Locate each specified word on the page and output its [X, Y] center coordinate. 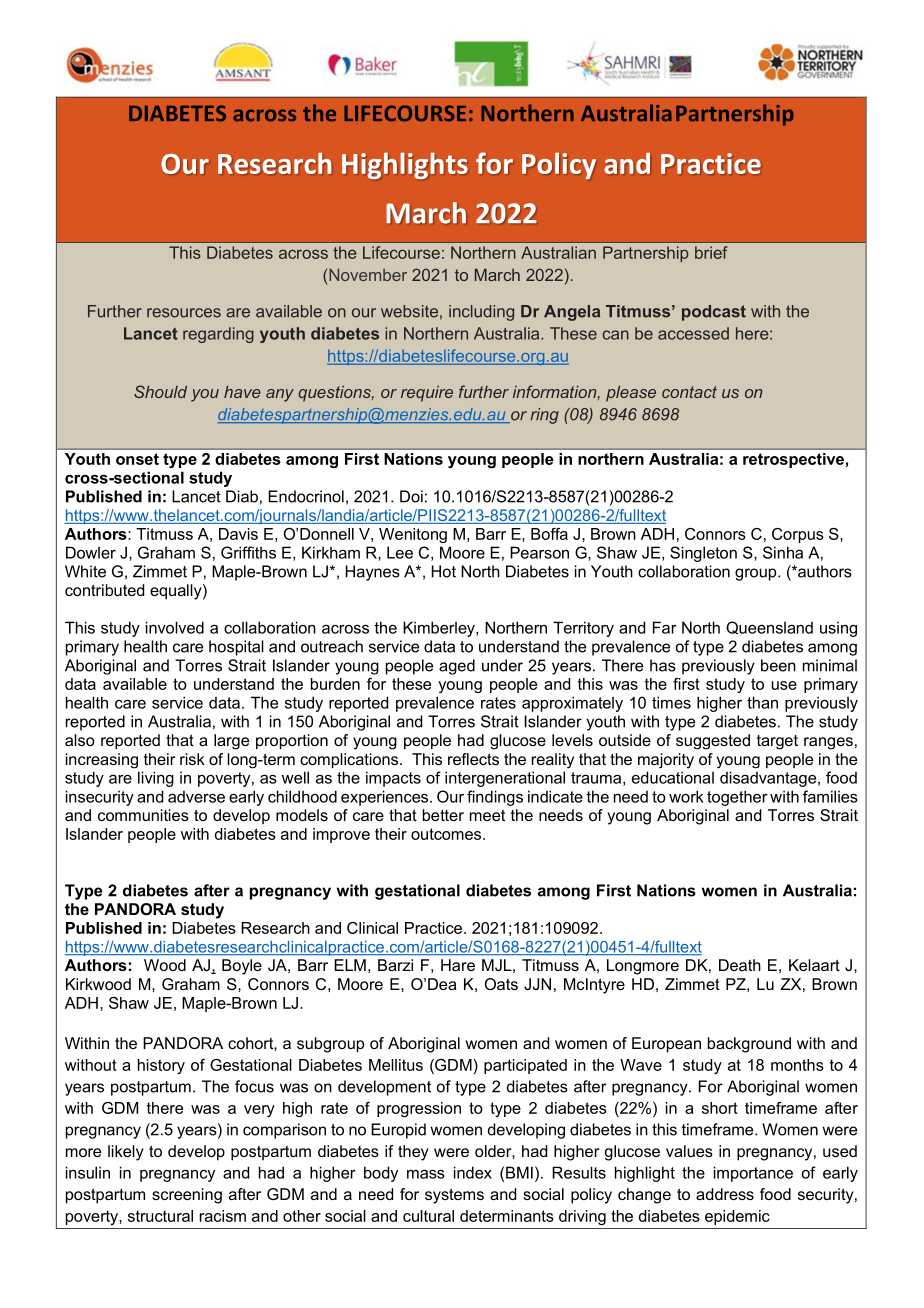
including [481, 313]
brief [711, 252]
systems [454, 1196]
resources [184, 313]
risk [192, 759]
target [777, 742]
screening [187, 1196]
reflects [473, 759]
